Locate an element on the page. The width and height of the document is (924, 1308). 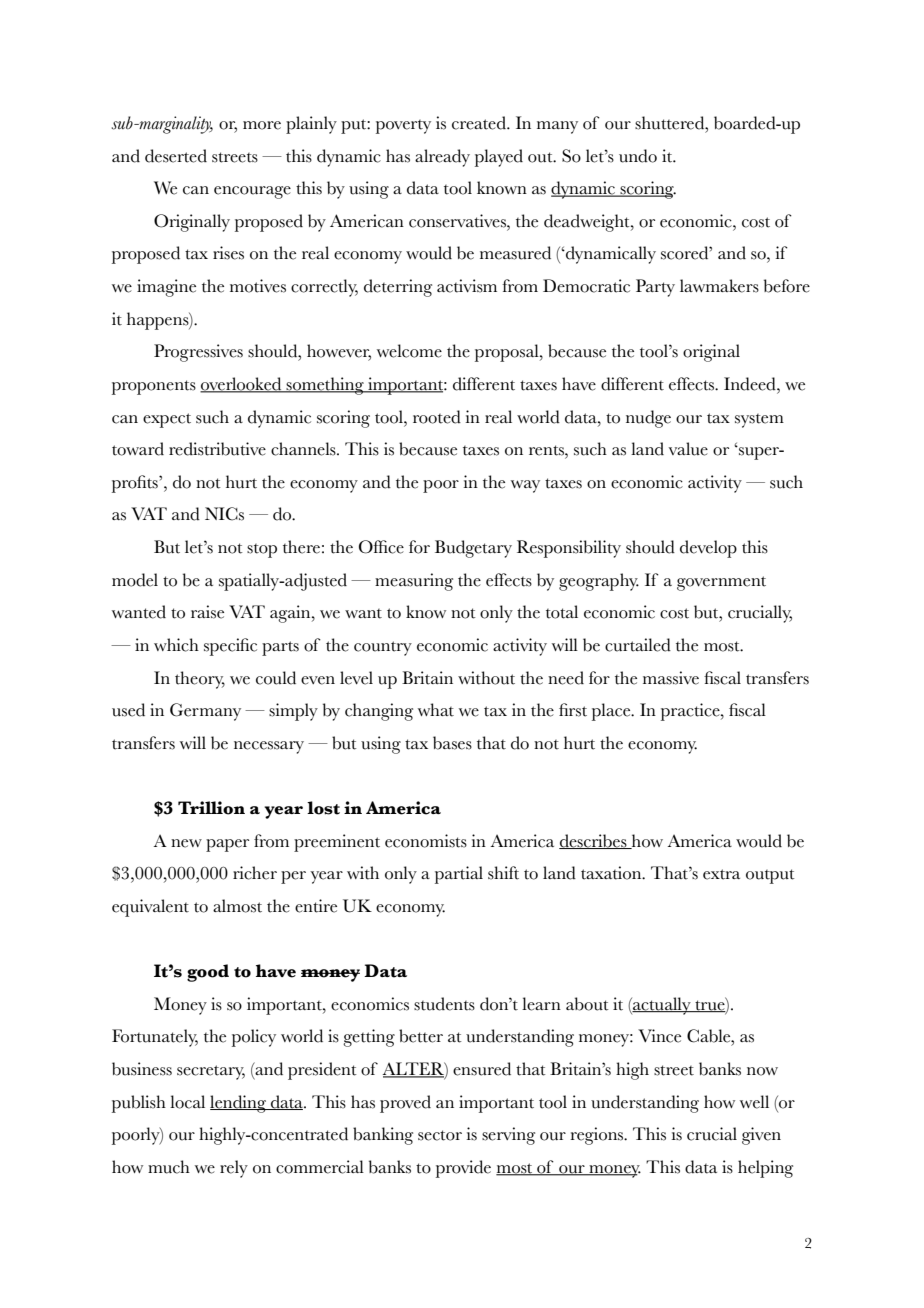
rely is located at coordinates (234, 1169).
